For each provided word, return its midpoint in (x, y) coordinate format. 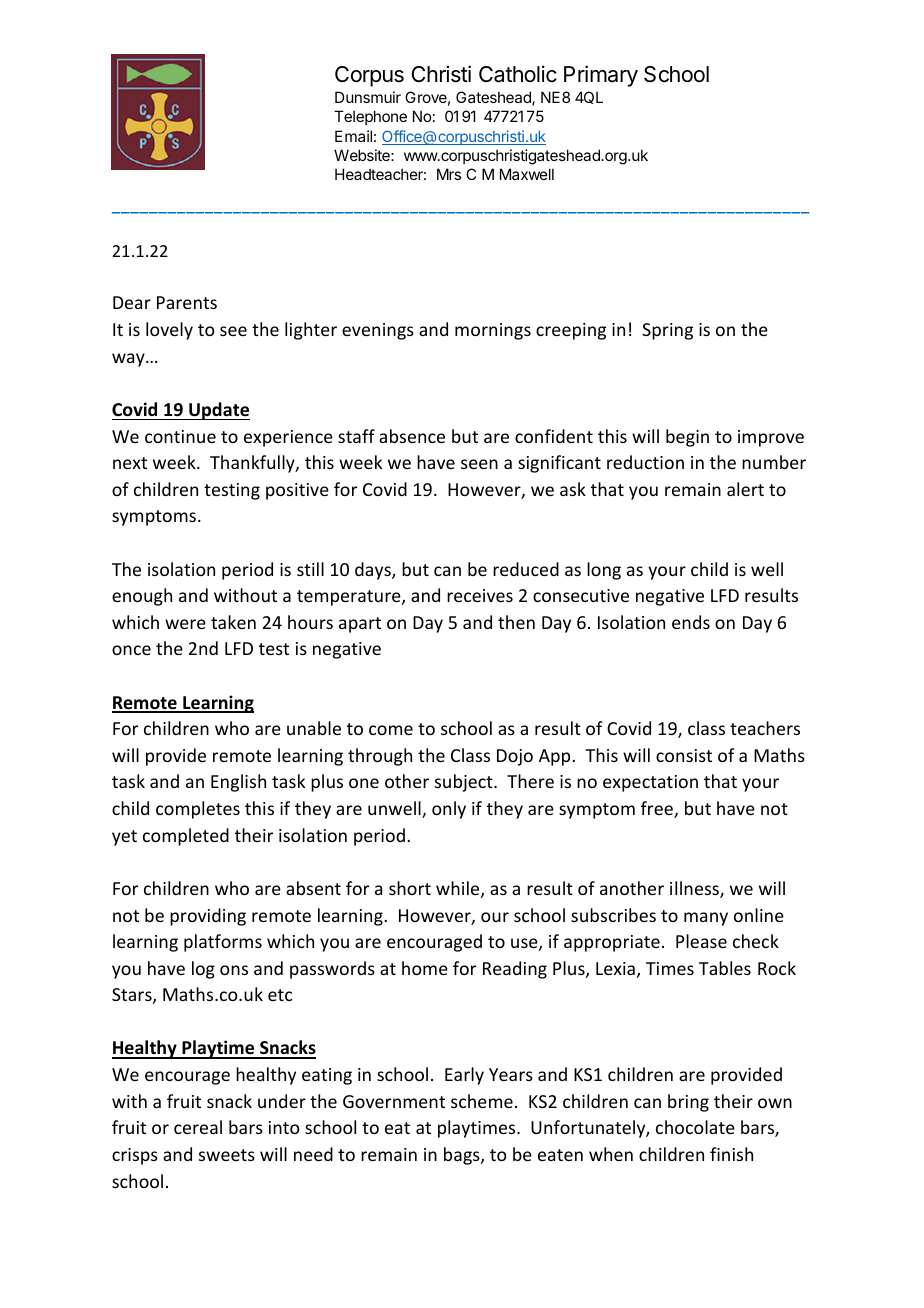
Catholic (518, 74)
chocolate (695, 1127)
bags (463, 1156)
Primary (601, 76)
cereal (198, 1127)
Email (353, 136)
